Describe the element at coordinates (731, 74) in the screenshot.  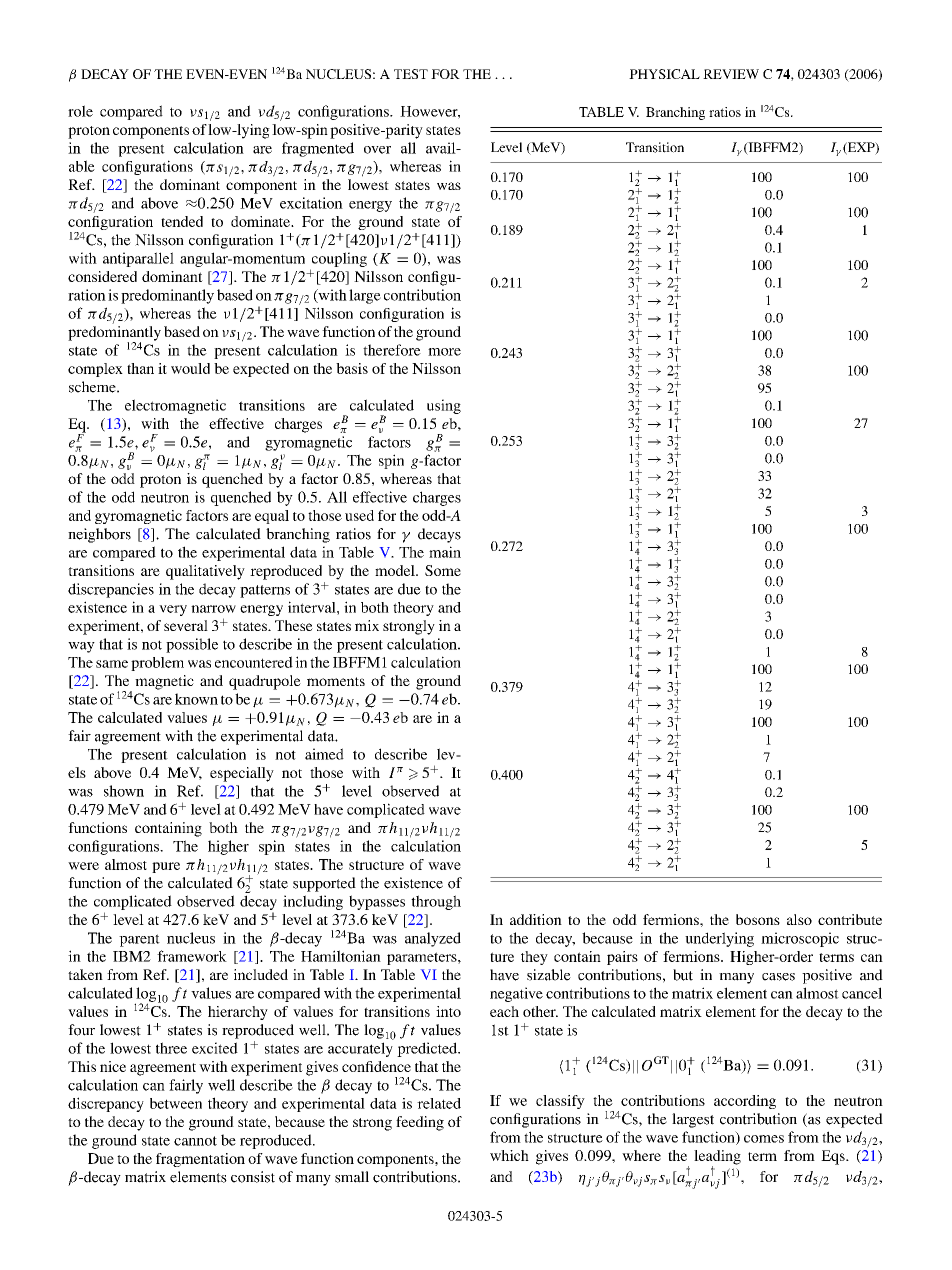
I see `REVIEW` at that location.
